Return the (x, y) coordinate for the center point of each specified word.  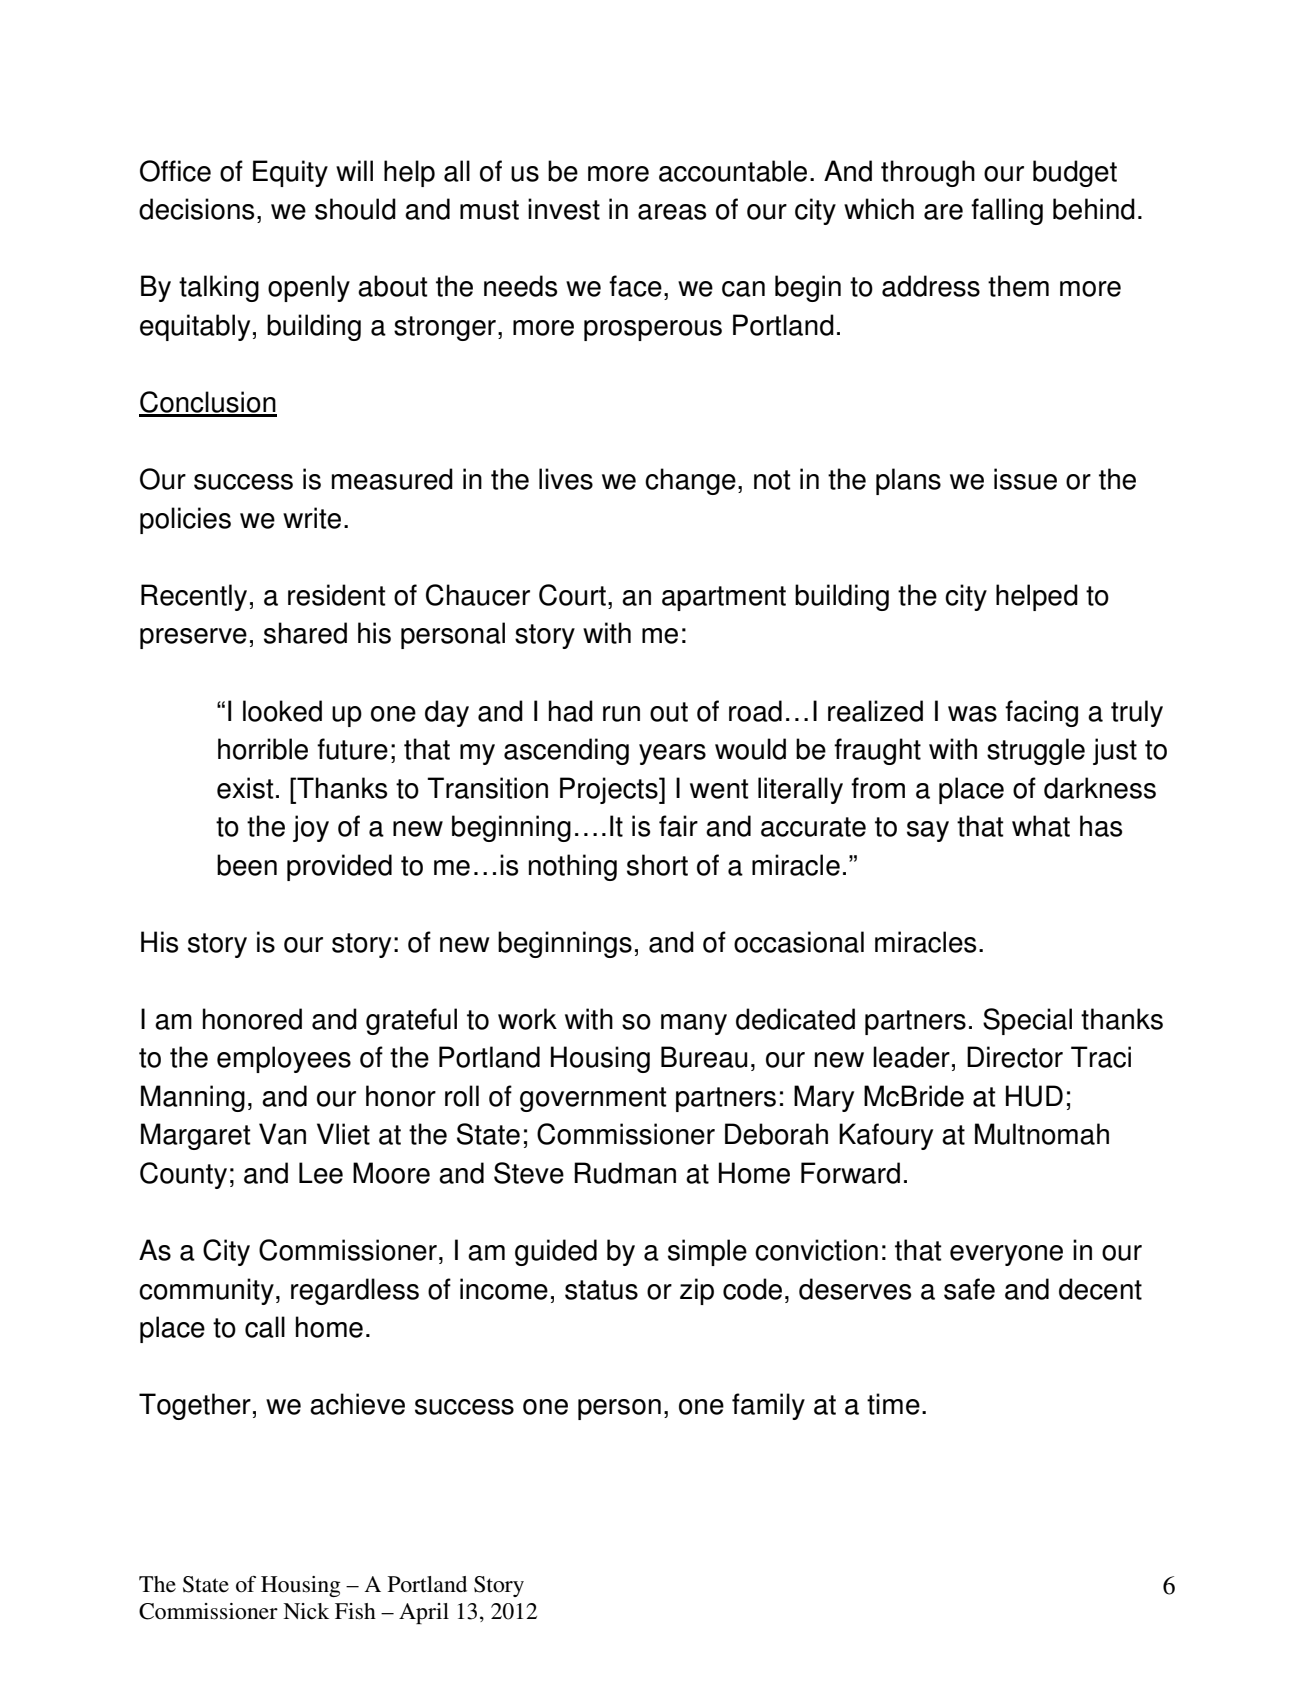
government (593, 1099)
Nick (306, 1611)
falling (1007, 211)
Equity (290, 173)
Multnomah (1042, 1134)
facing (1041, 713)
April (424, 1613)
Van (282, 1134)
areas (672, 212)
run (621, 714)
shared (305, 633)
